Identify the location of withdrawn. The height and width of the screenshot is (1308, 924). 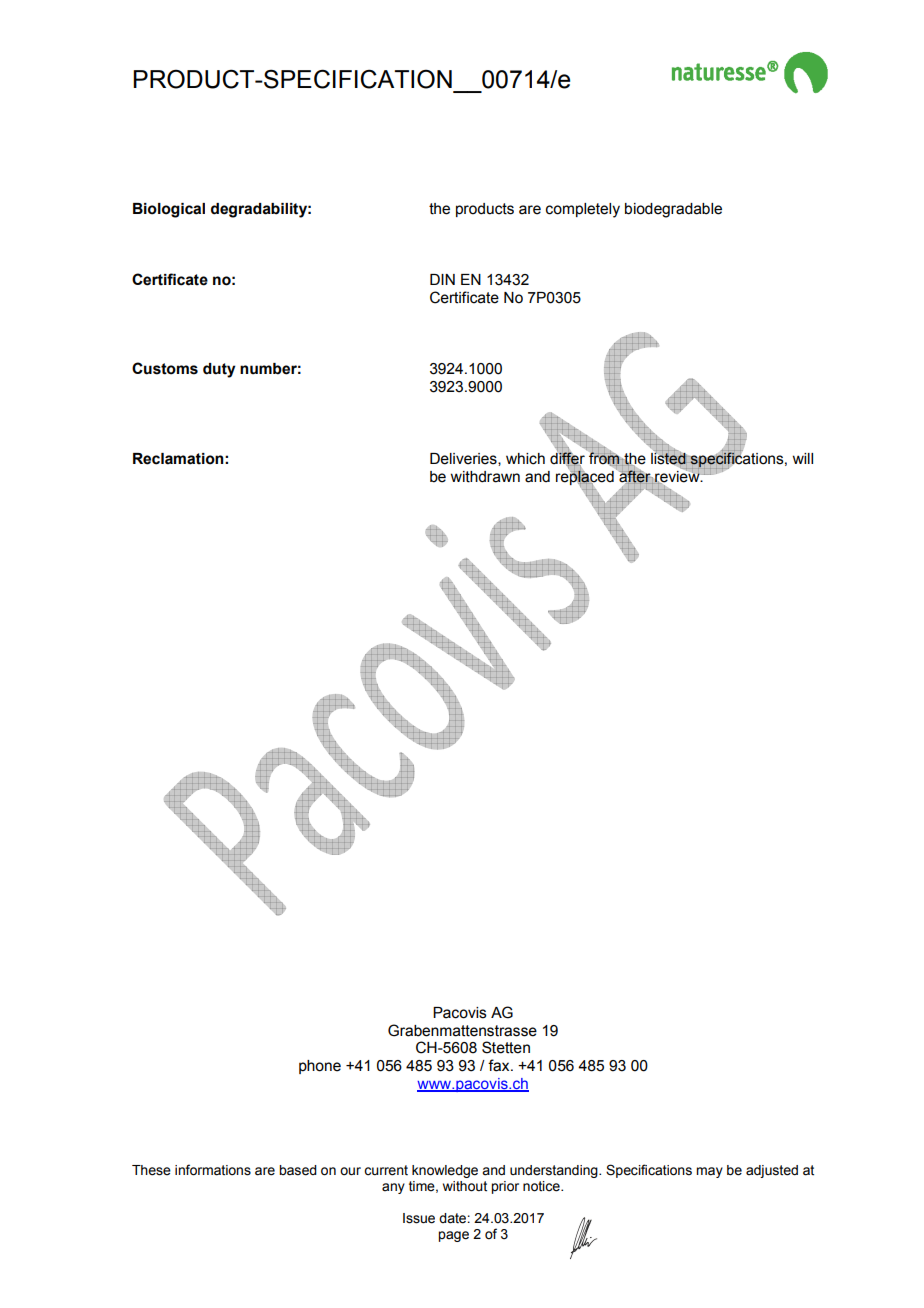
(485, 477).
